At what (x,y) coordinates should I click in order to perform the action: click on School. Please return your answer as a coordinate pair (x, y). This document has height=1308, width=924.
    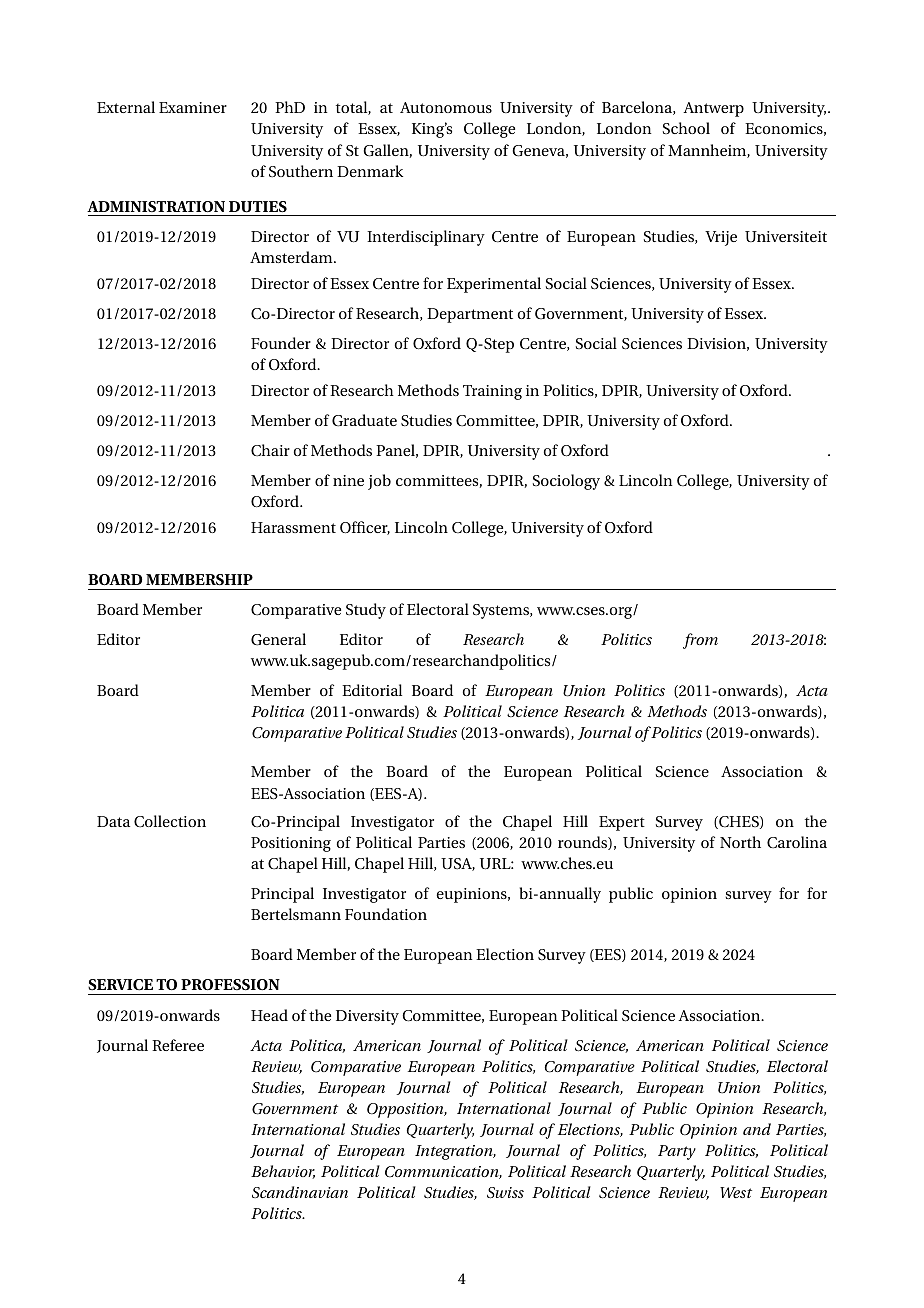
    Looking at the image, I should click on (686, 128).
